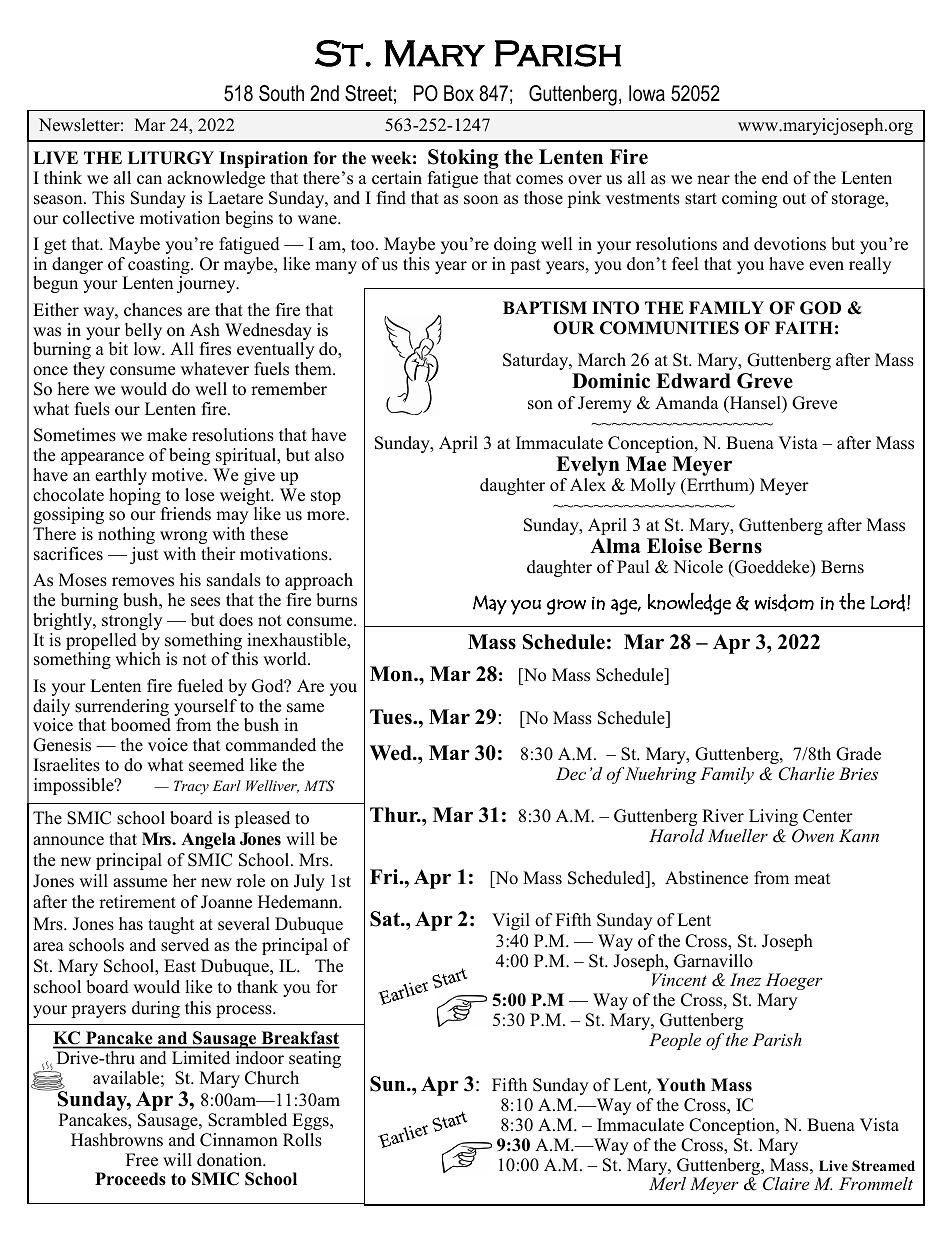 Image resolution: width=952 pixels, height=1233 pixels. What do you see at coordinates (713, 180) in the screenshot?
I see `near` at bounding box center [713, 180].
